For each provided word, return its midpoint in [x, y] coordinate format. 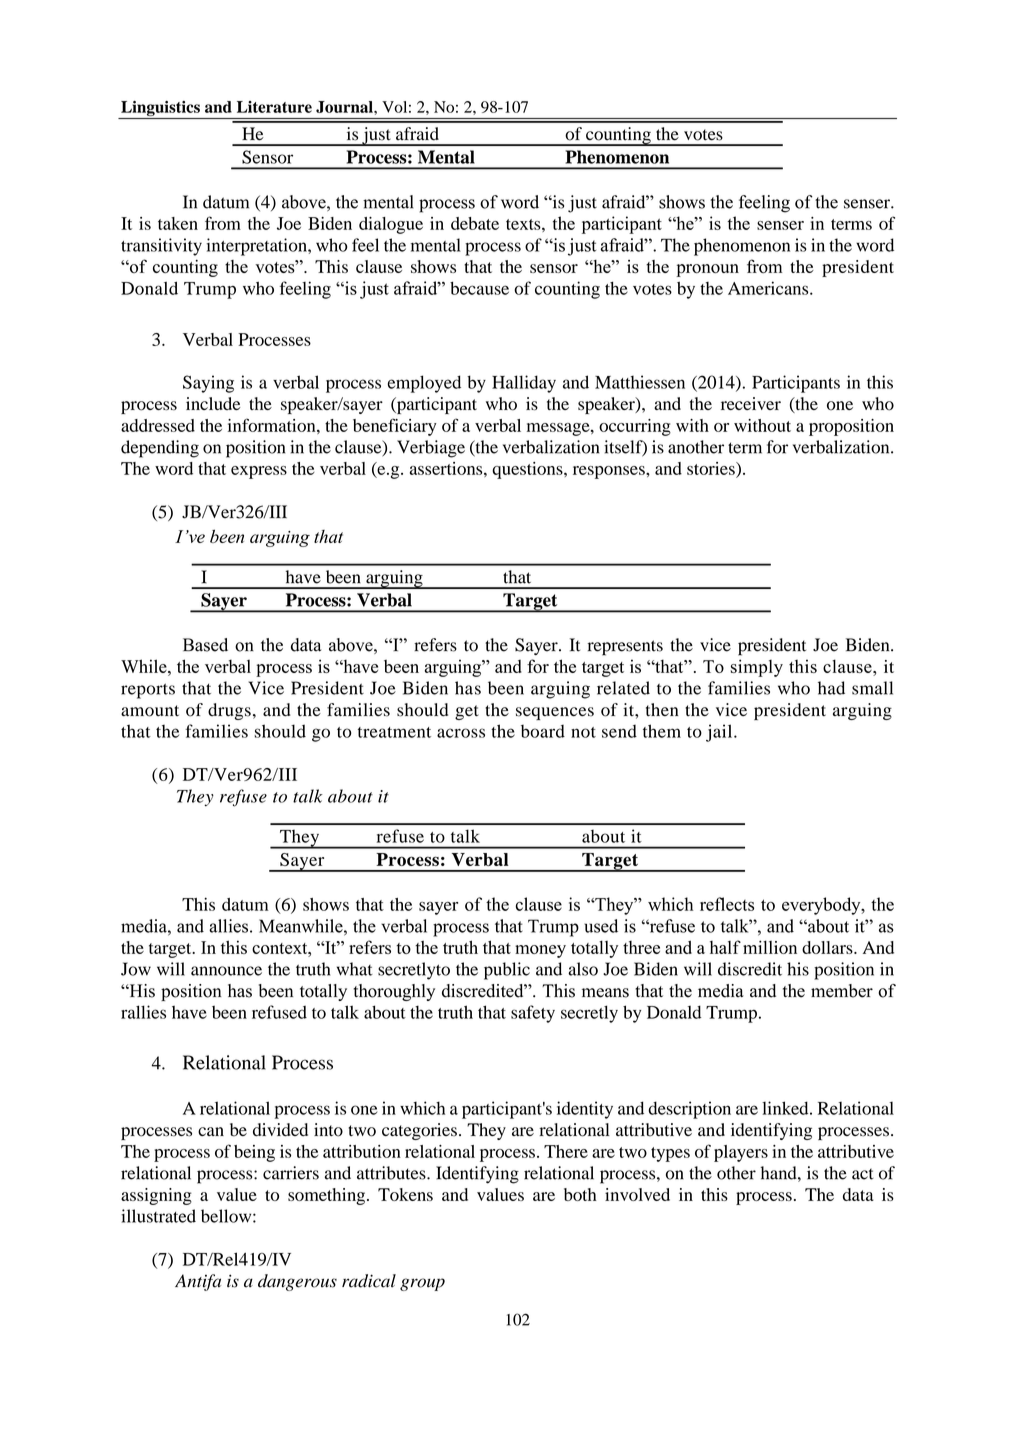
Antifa [198, 1282]
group [422, 1284]
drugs [229, 711]
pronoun [707, 270]
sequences [555, 713]
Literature [274, 107]
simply [757, 668]
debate [475, 223]
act [863, 1174]
